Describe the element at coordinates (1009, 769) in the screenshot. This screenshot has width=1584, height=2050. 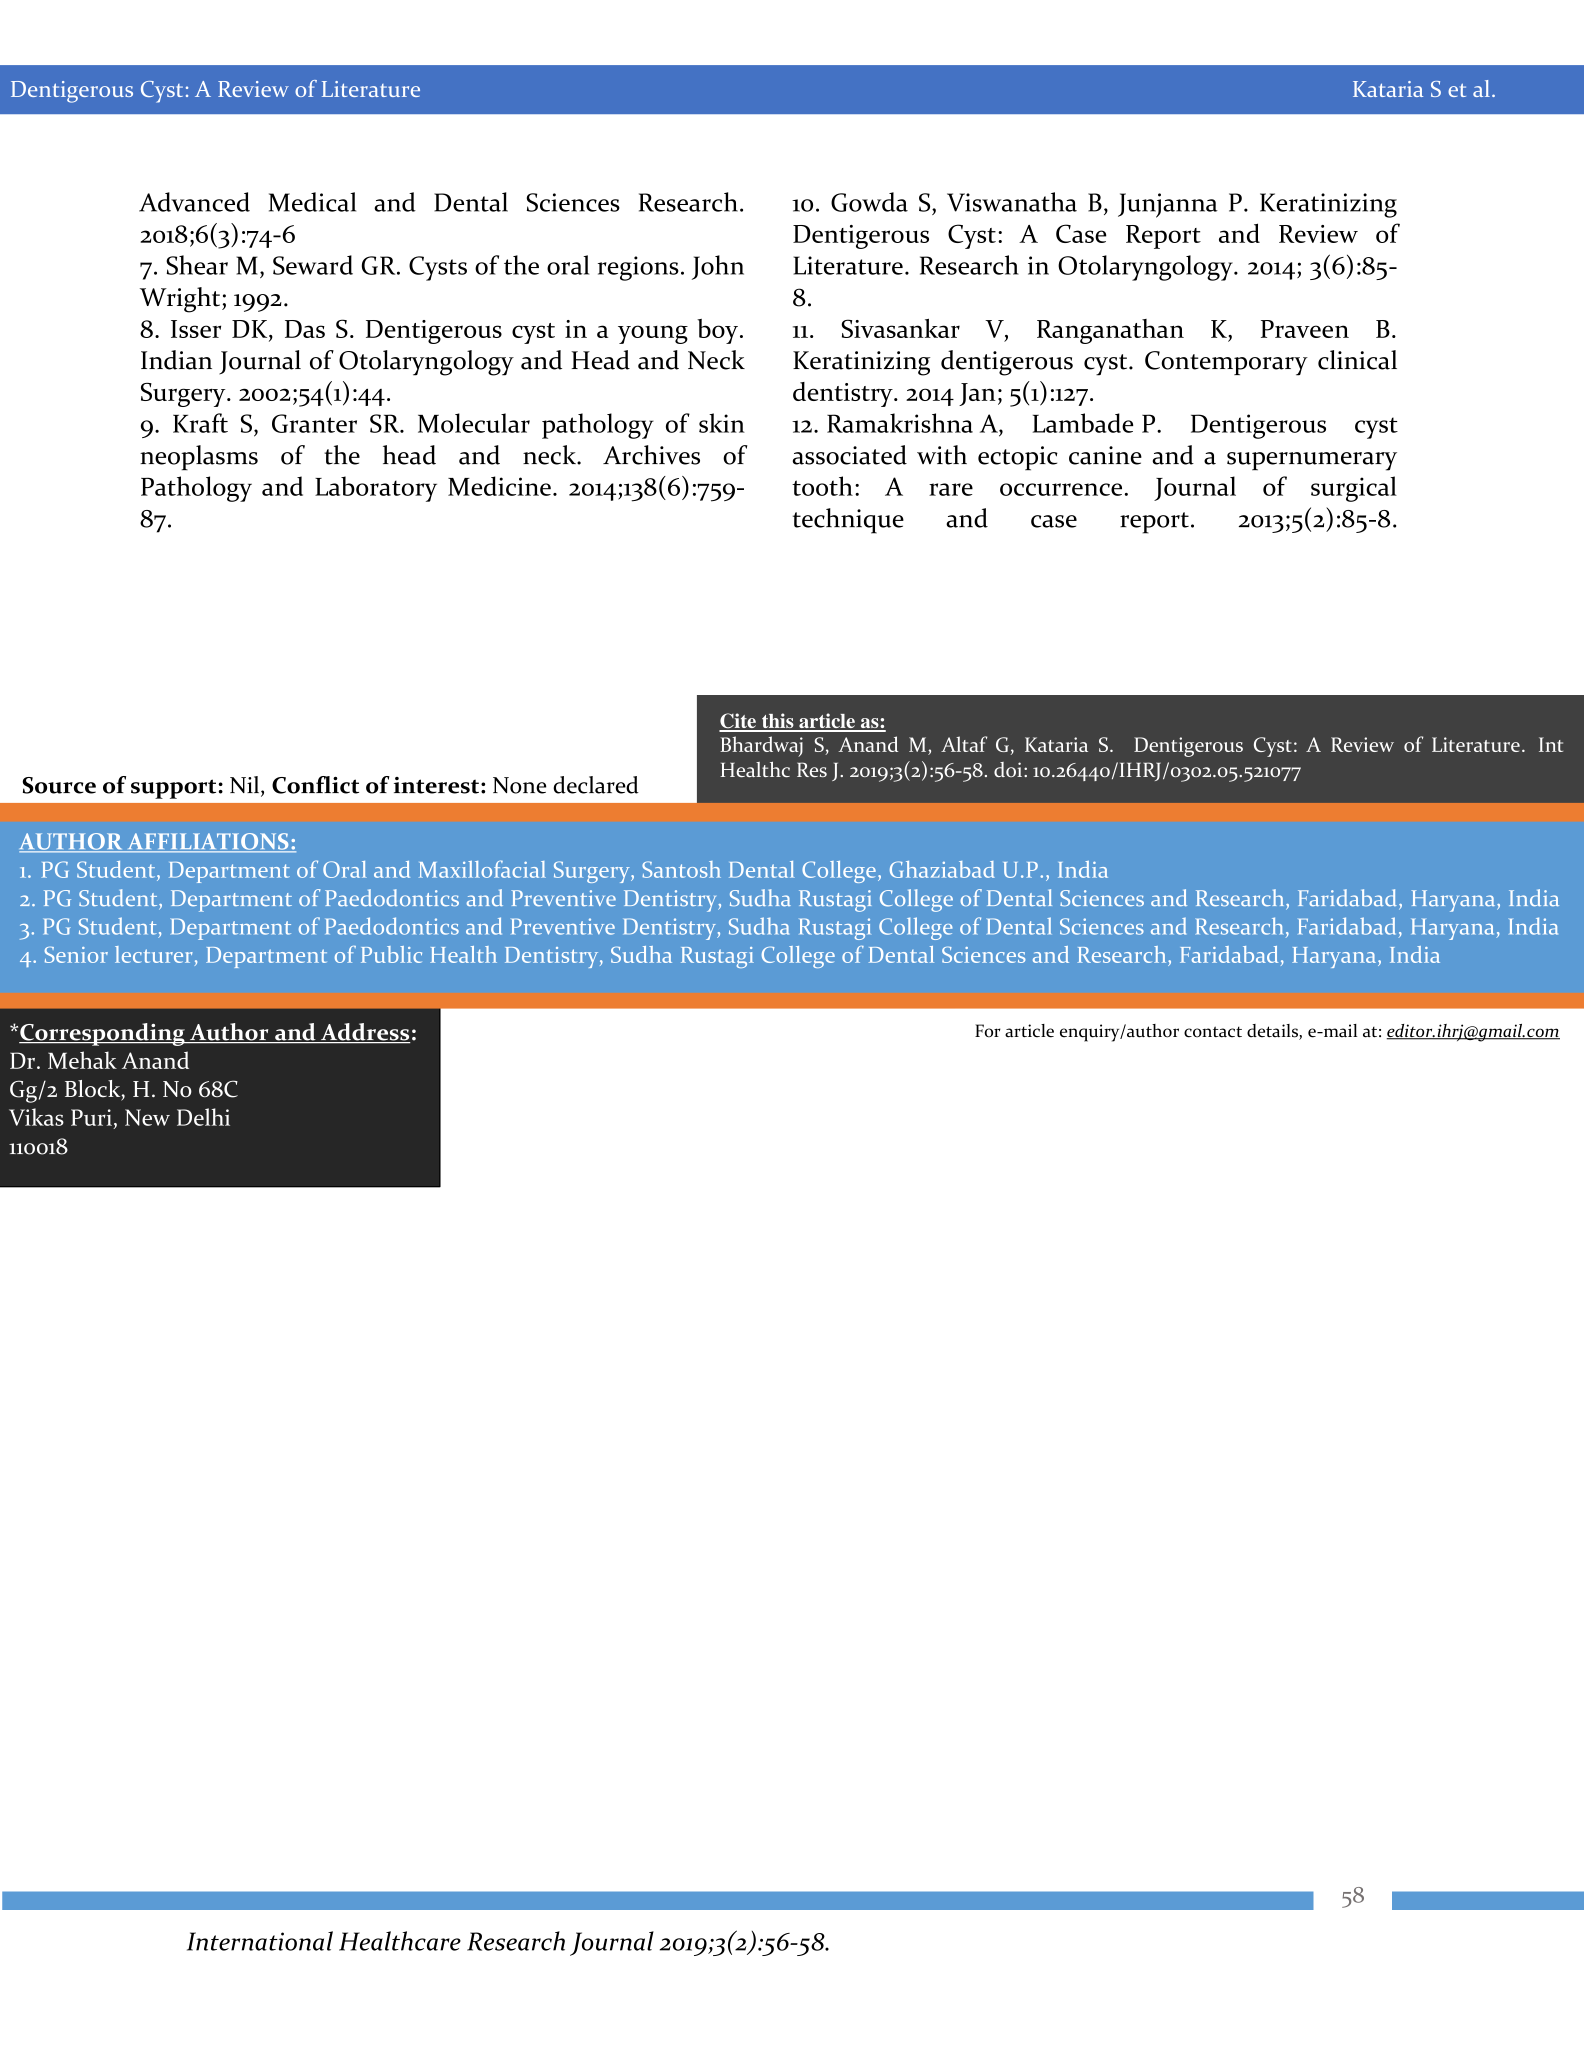
I see `doi` at that location.
